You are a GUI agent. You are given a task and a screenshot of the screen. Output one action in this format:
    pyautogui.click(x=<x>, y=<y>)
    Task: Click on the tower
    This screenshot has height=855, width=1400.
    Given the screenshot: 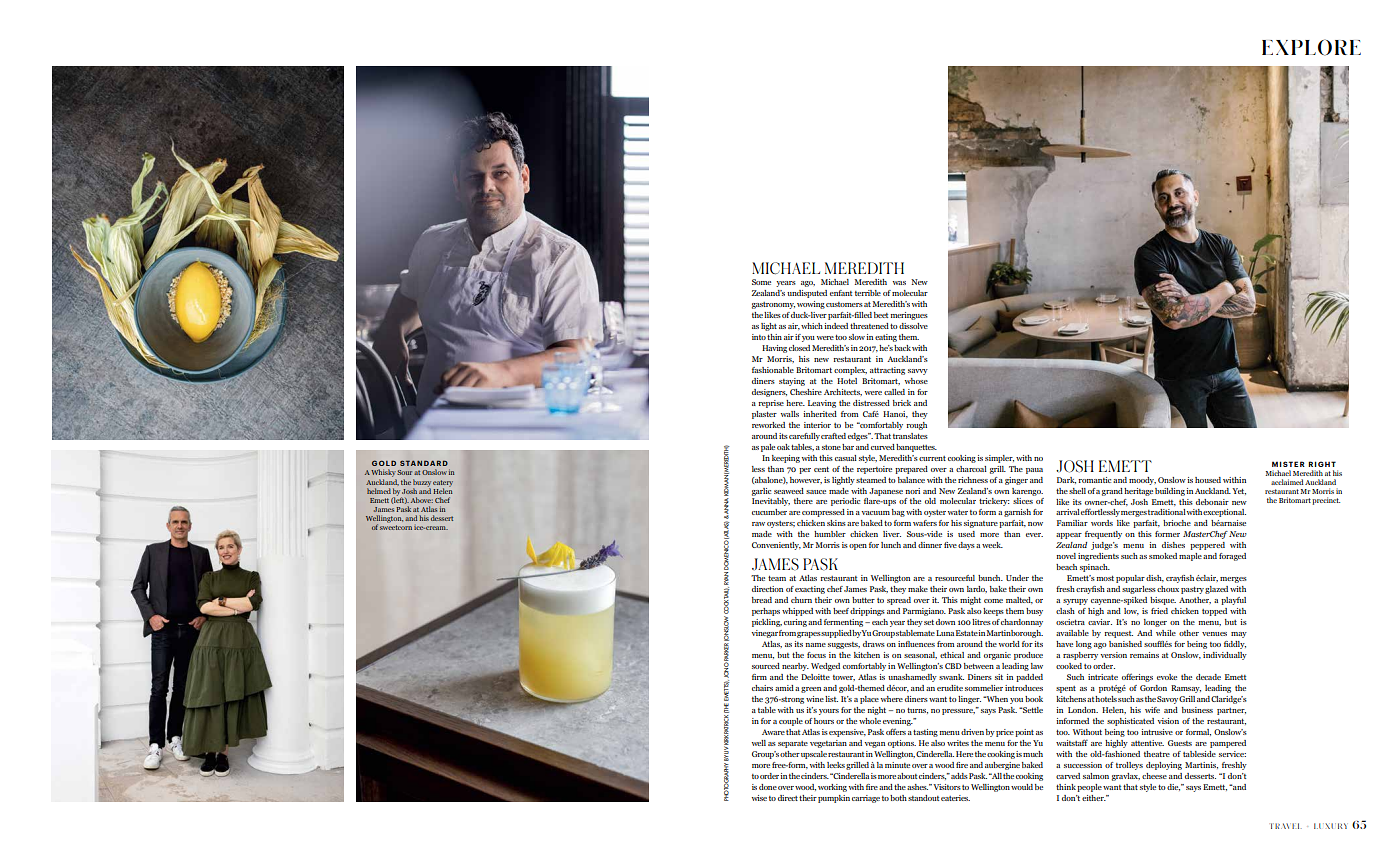 What is the action you would take?
    pyautogui.click(x=844, y=678)
